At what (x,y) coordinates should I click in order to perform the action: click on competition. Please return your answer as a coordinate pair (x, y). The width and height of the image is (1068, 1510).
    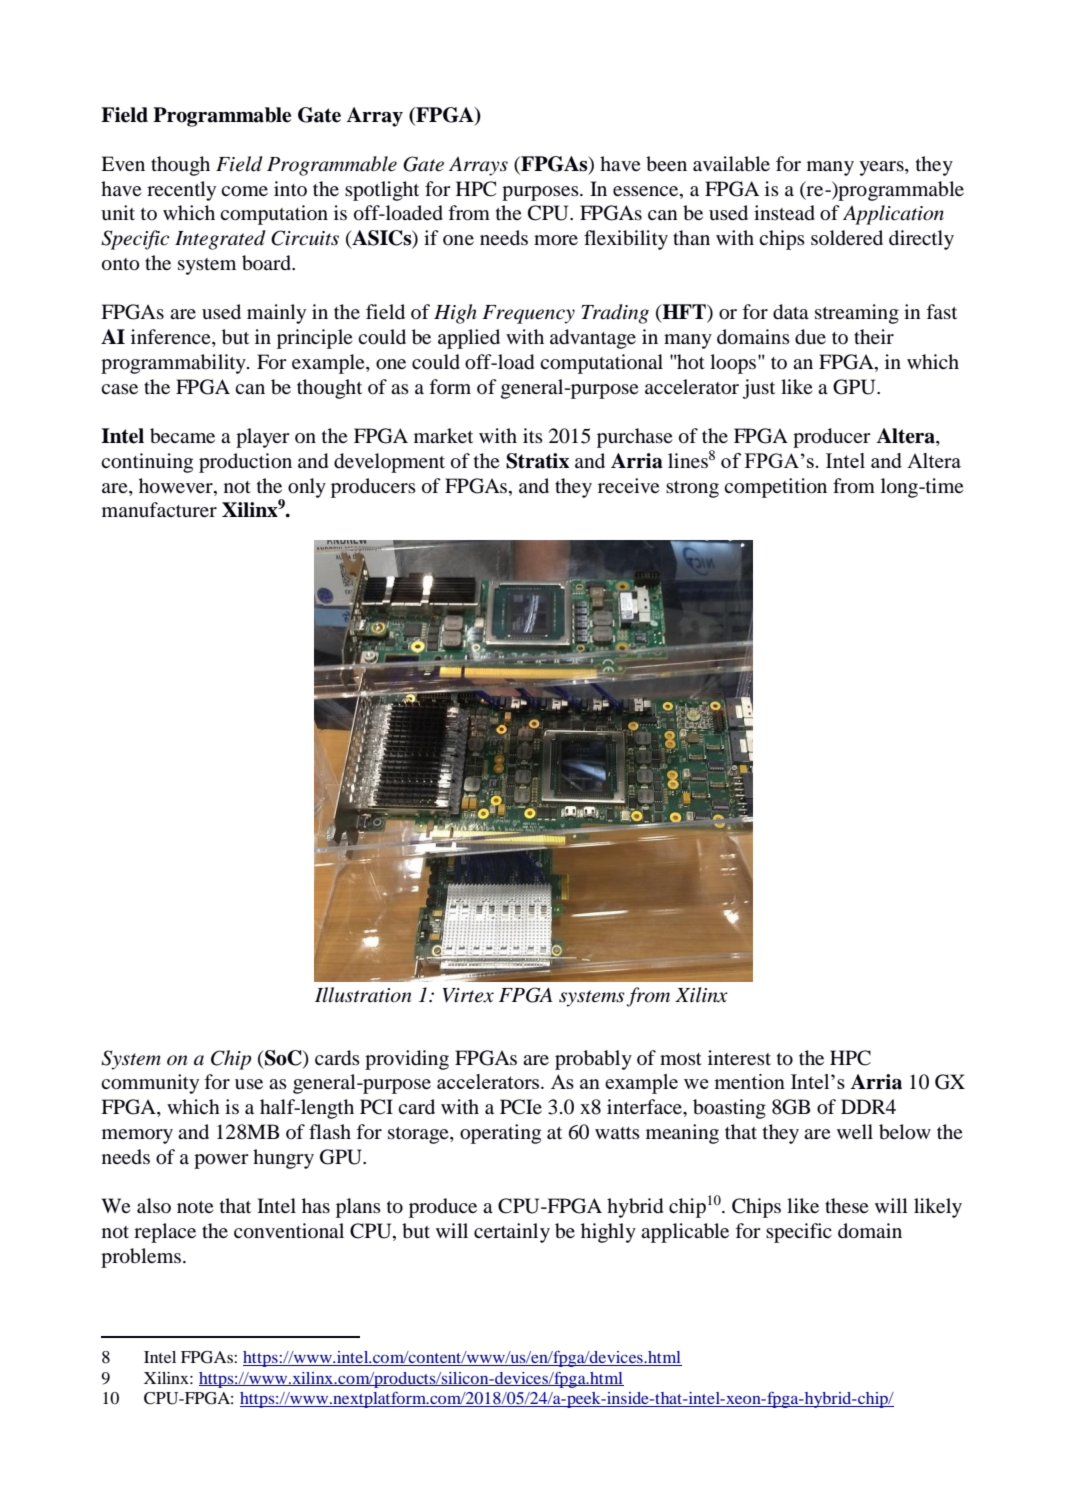
    Looking at the image, I should click on (775, 488).
